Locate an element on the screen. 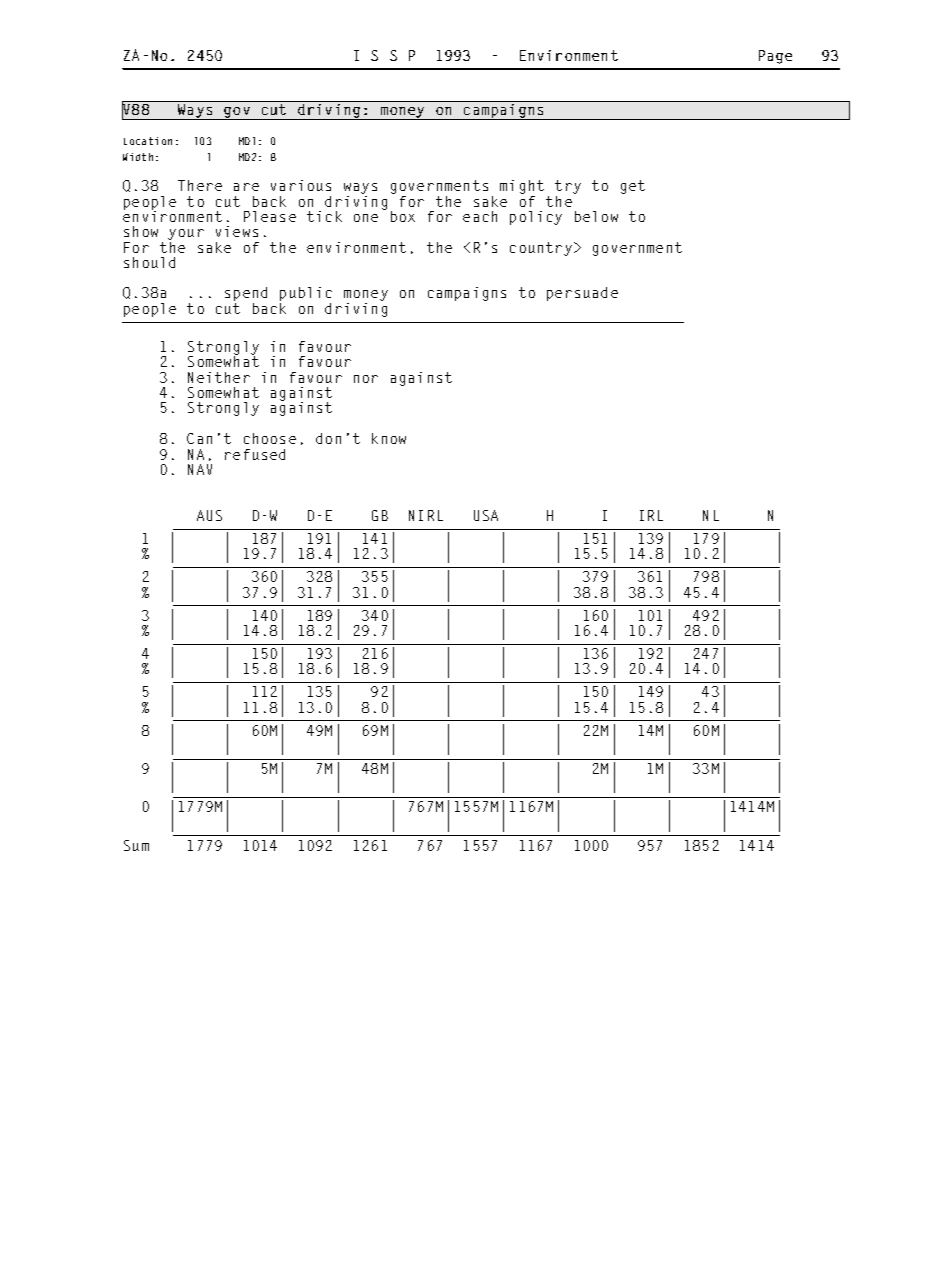 This screenshot has height=1288, width=938. Width is located at coordinates (138, 157).
